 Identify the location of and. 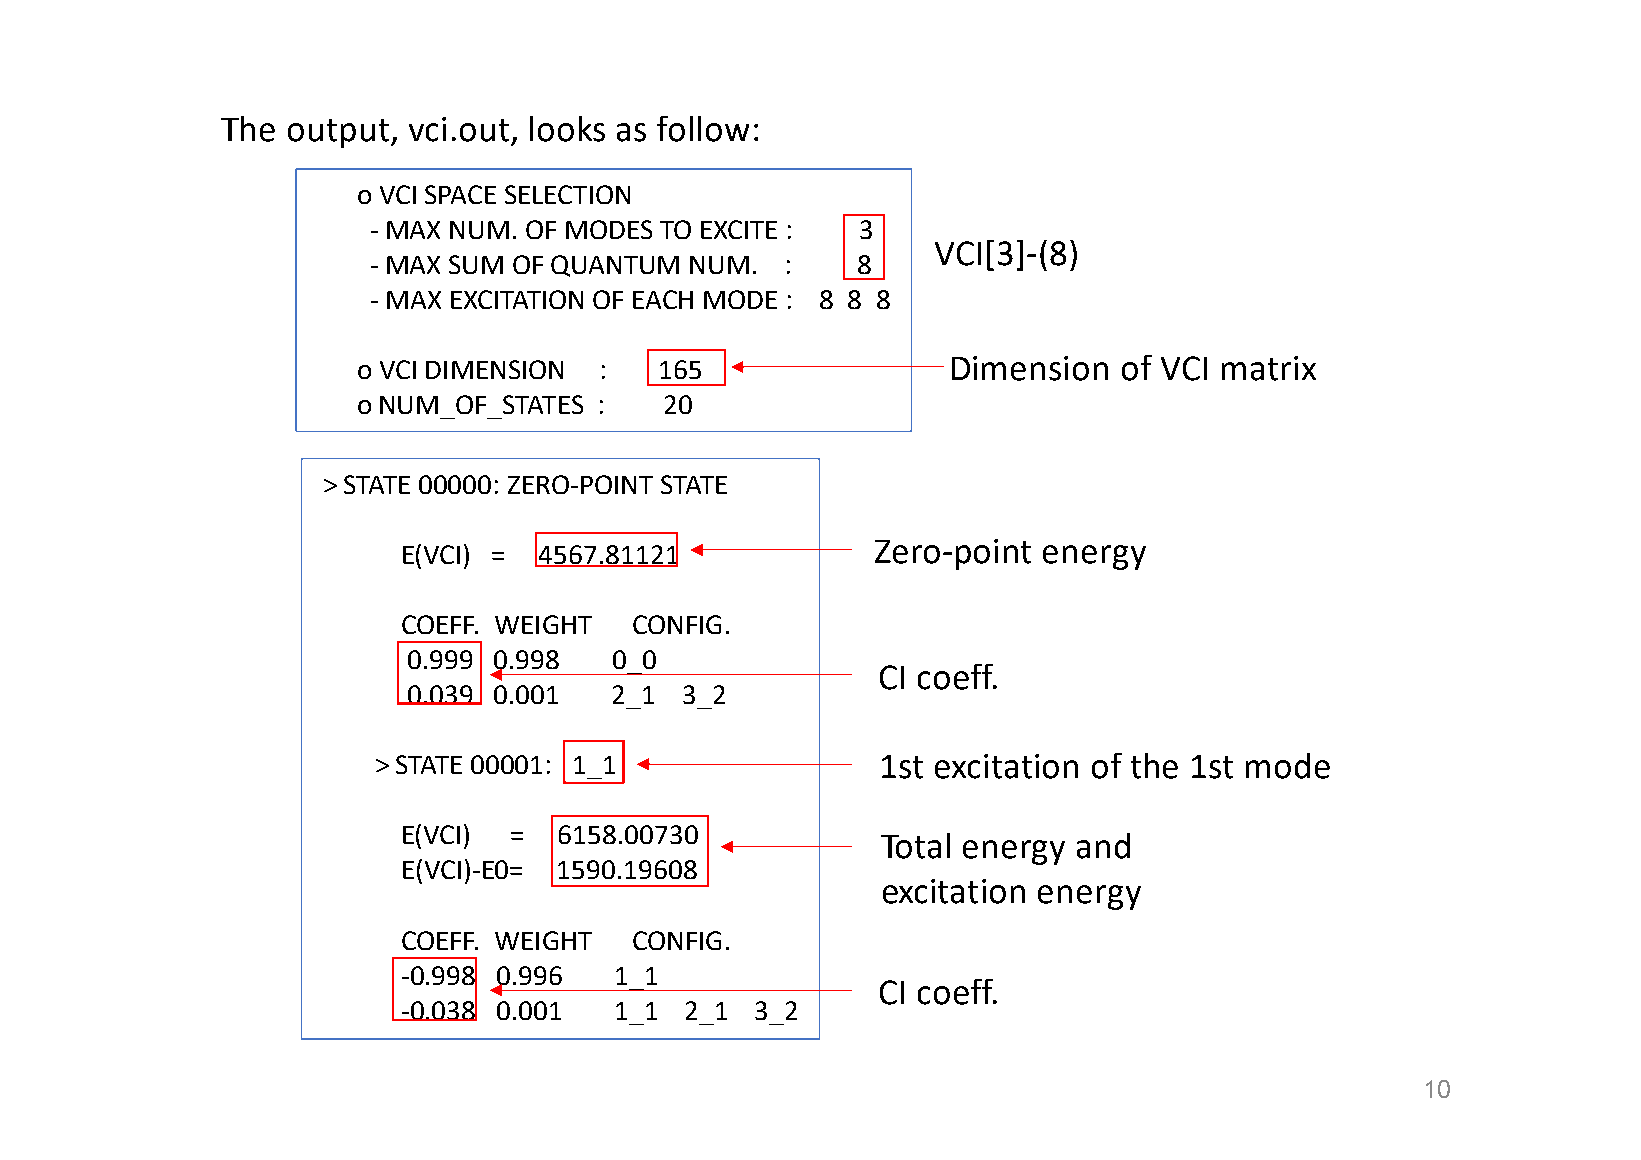
(1103, 846).
